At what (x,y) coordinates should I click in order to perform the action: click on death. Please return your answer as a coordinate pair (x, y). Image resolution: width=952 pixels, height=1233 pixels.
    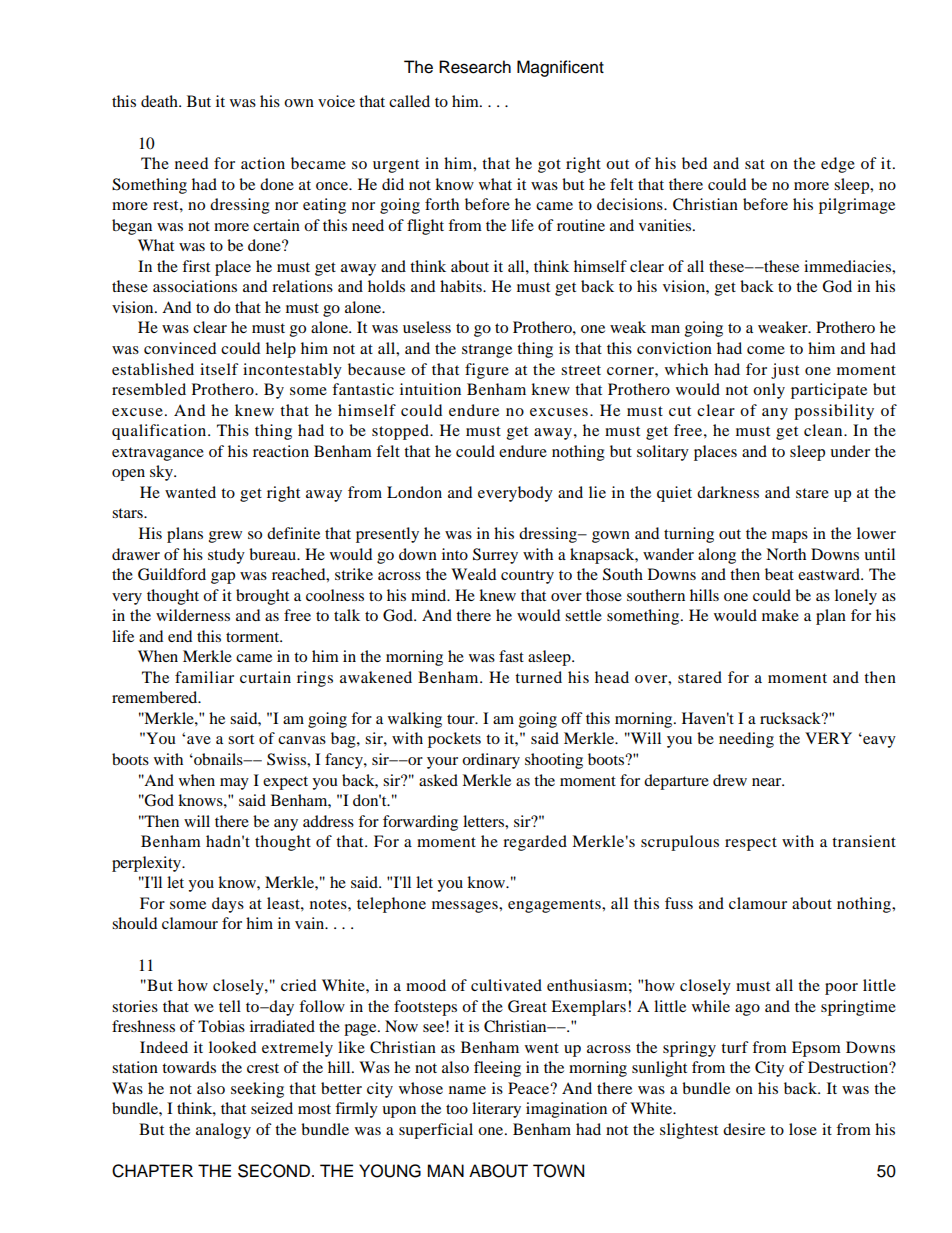
    Looking at the image, I should click on (160, 101).
